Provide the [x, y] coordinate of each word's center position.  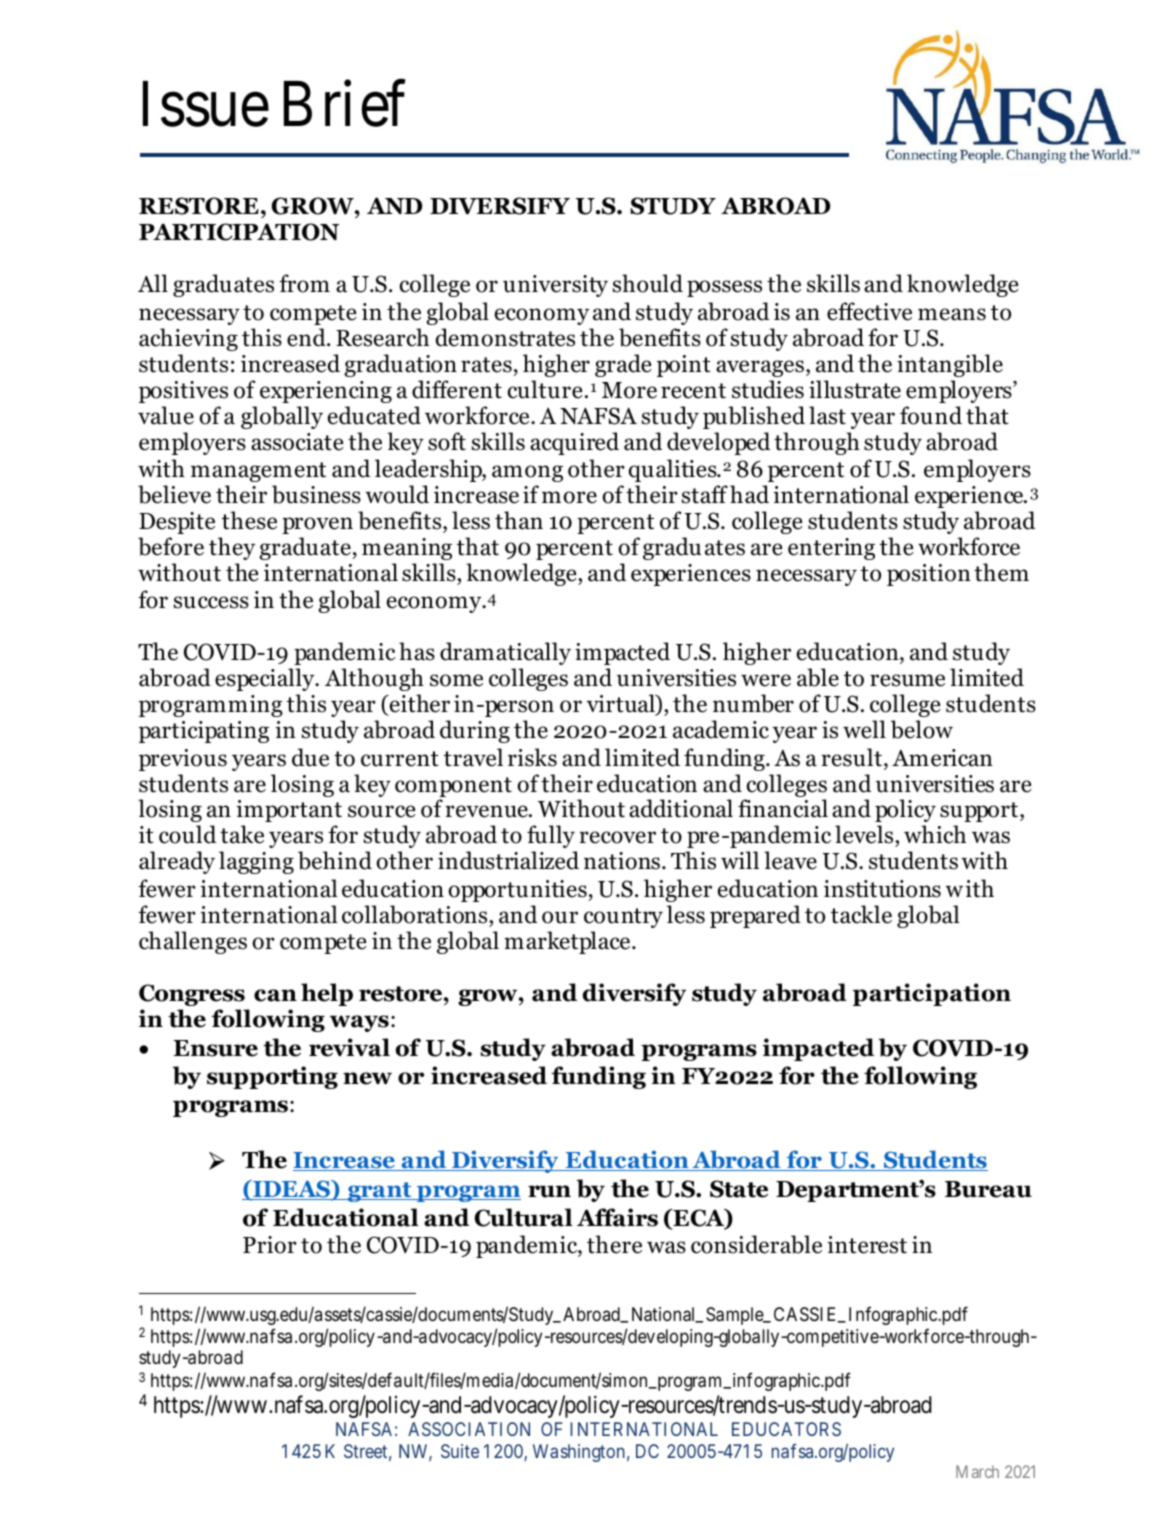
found [931, 415]
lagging [256, 862]
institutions [882, 889]
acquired [574, 443]
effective [869, 311]
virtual [622, 704]
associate [297, 442]
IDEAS [292, 1190]
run [549, 1191]
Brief [344, 104]
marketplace [568, 942]
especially [266, 679]
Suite [460, 1451]
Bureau [988, 1189]
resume [907, 680]
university [555, 286]
